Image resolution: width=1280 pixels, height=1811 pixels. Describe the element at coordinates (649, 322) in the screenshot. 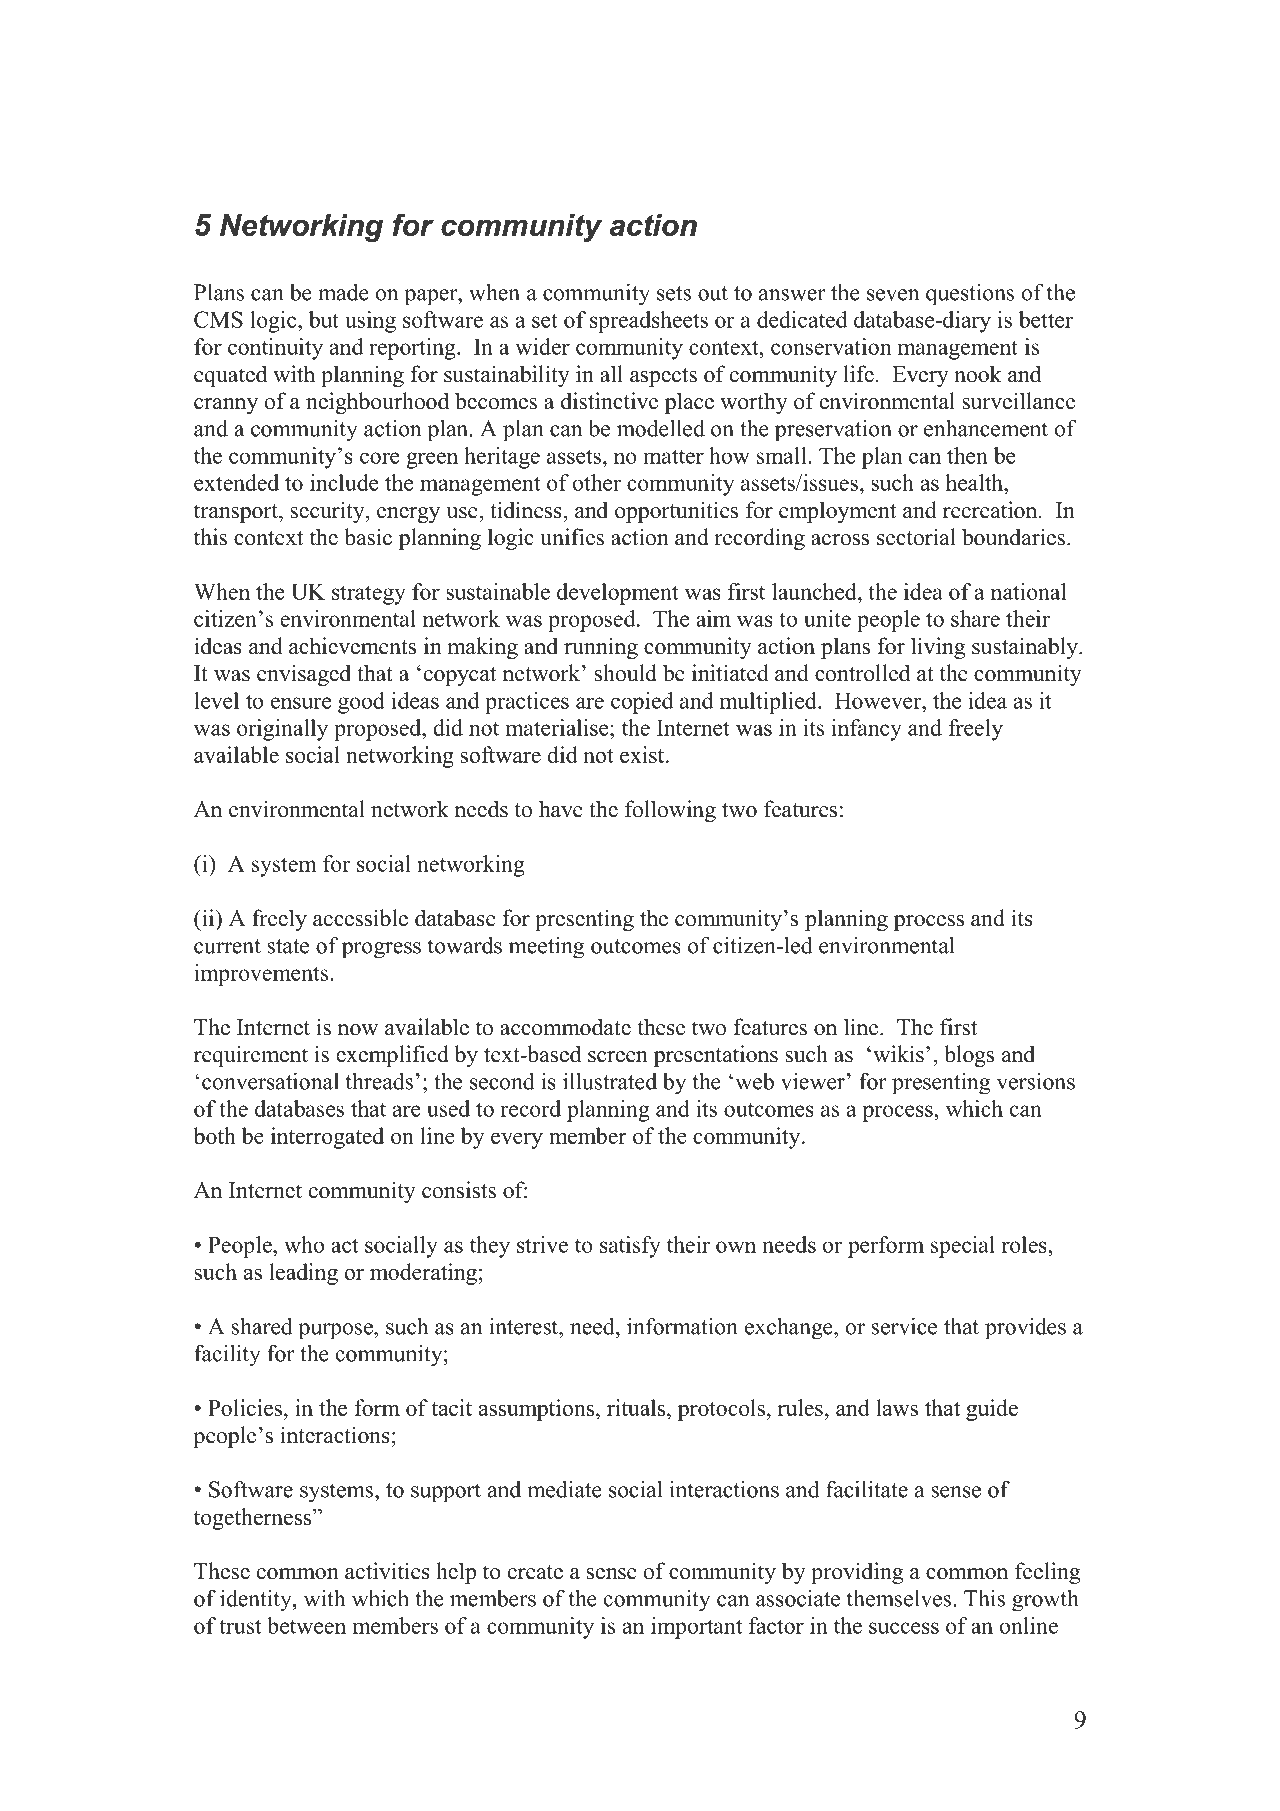

I see `spreadsheets` at that location.
